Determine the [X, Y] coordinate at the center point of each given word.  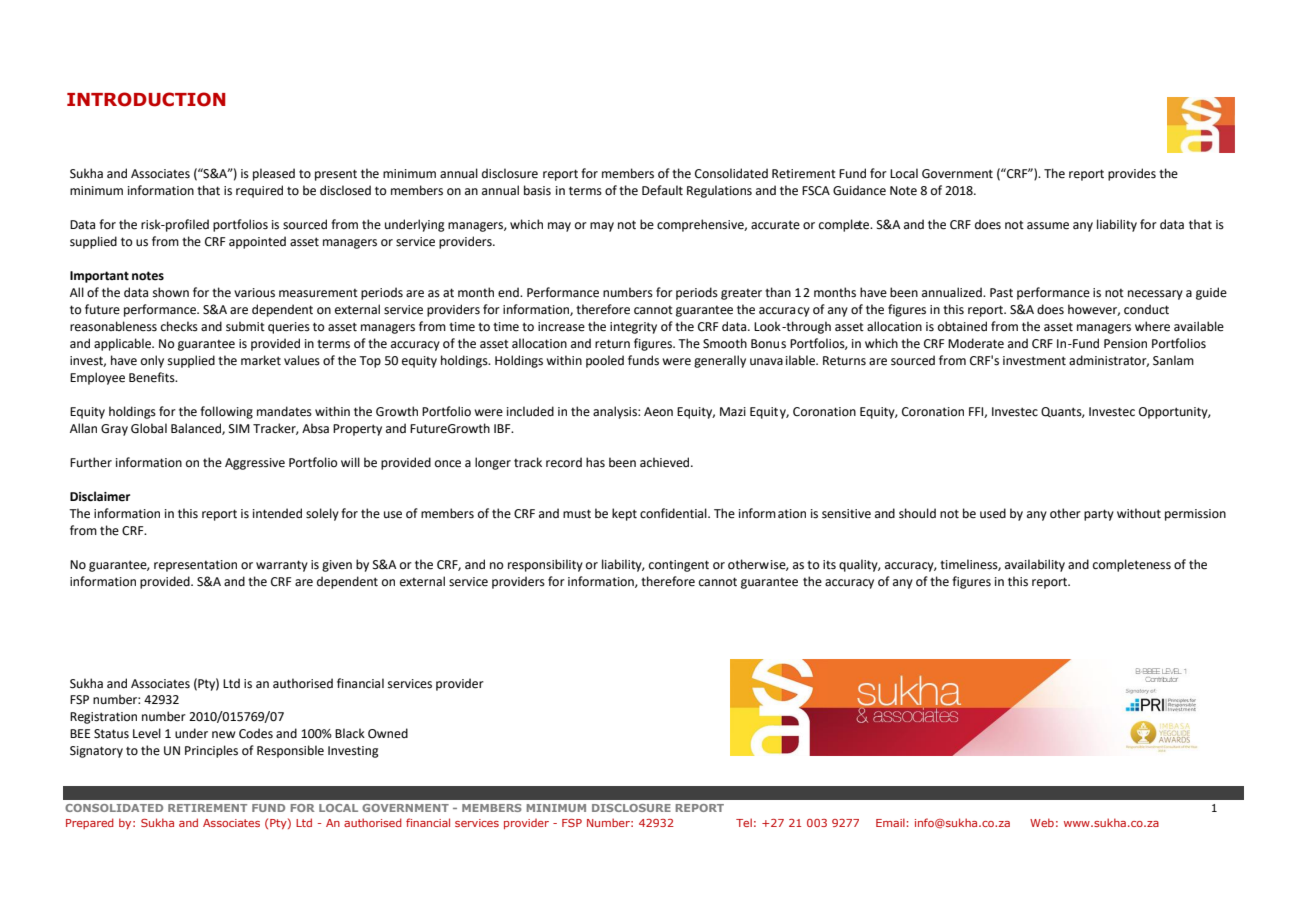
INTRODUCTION [146, 99]
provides [1132, 174]
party [1099, 515]
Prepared [90, 823]
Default [662, 190]
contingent [679, 566]
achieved [666, 462]
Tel [744, 822]
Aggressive [255, 464]
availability [1035, 565]
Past [1001, 293]
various [254, 293]
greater [741, 294]
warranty [282, 566]
